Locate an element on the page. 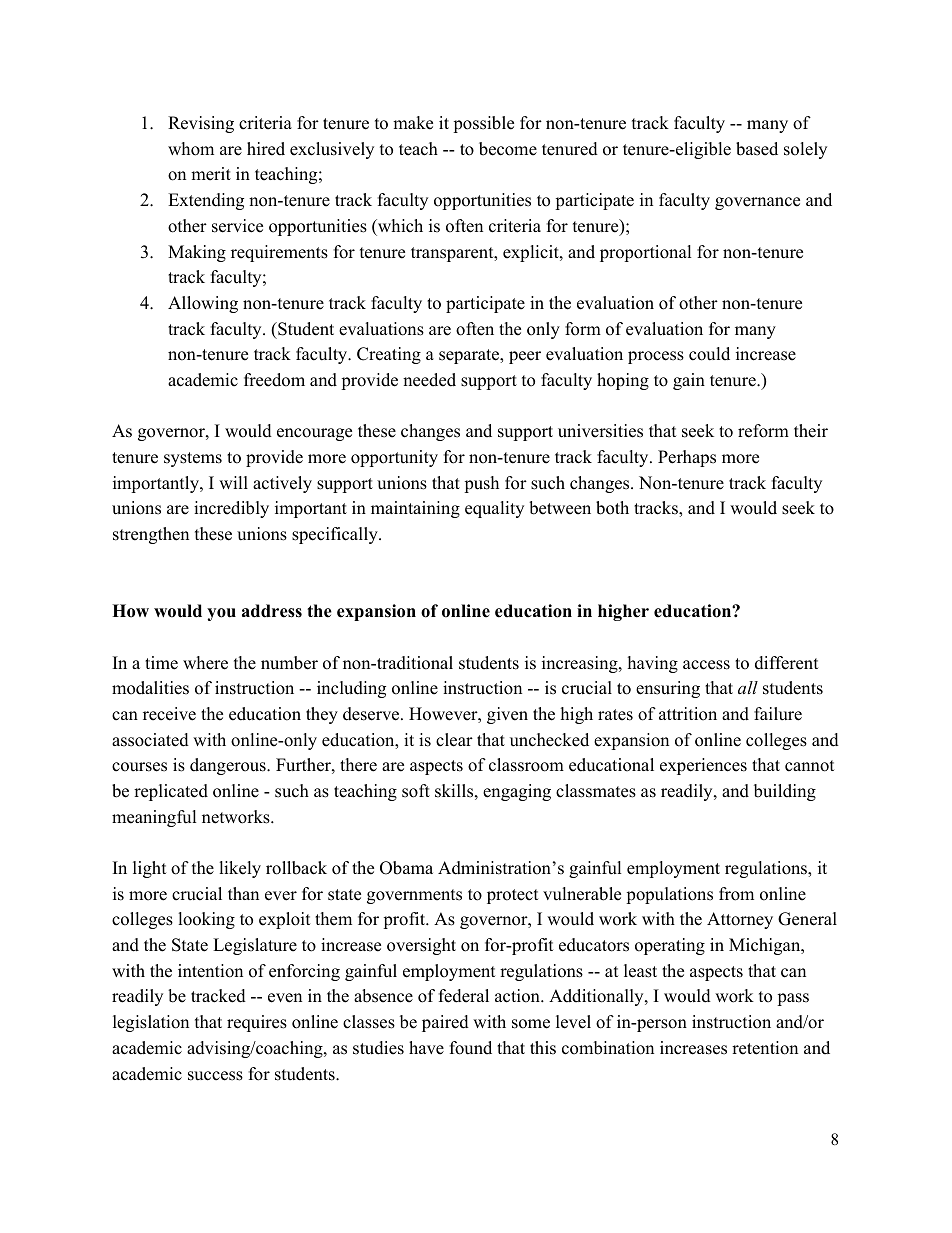 The image size is (952, 1233). Perhaps is located at coordinates (687, 458).
